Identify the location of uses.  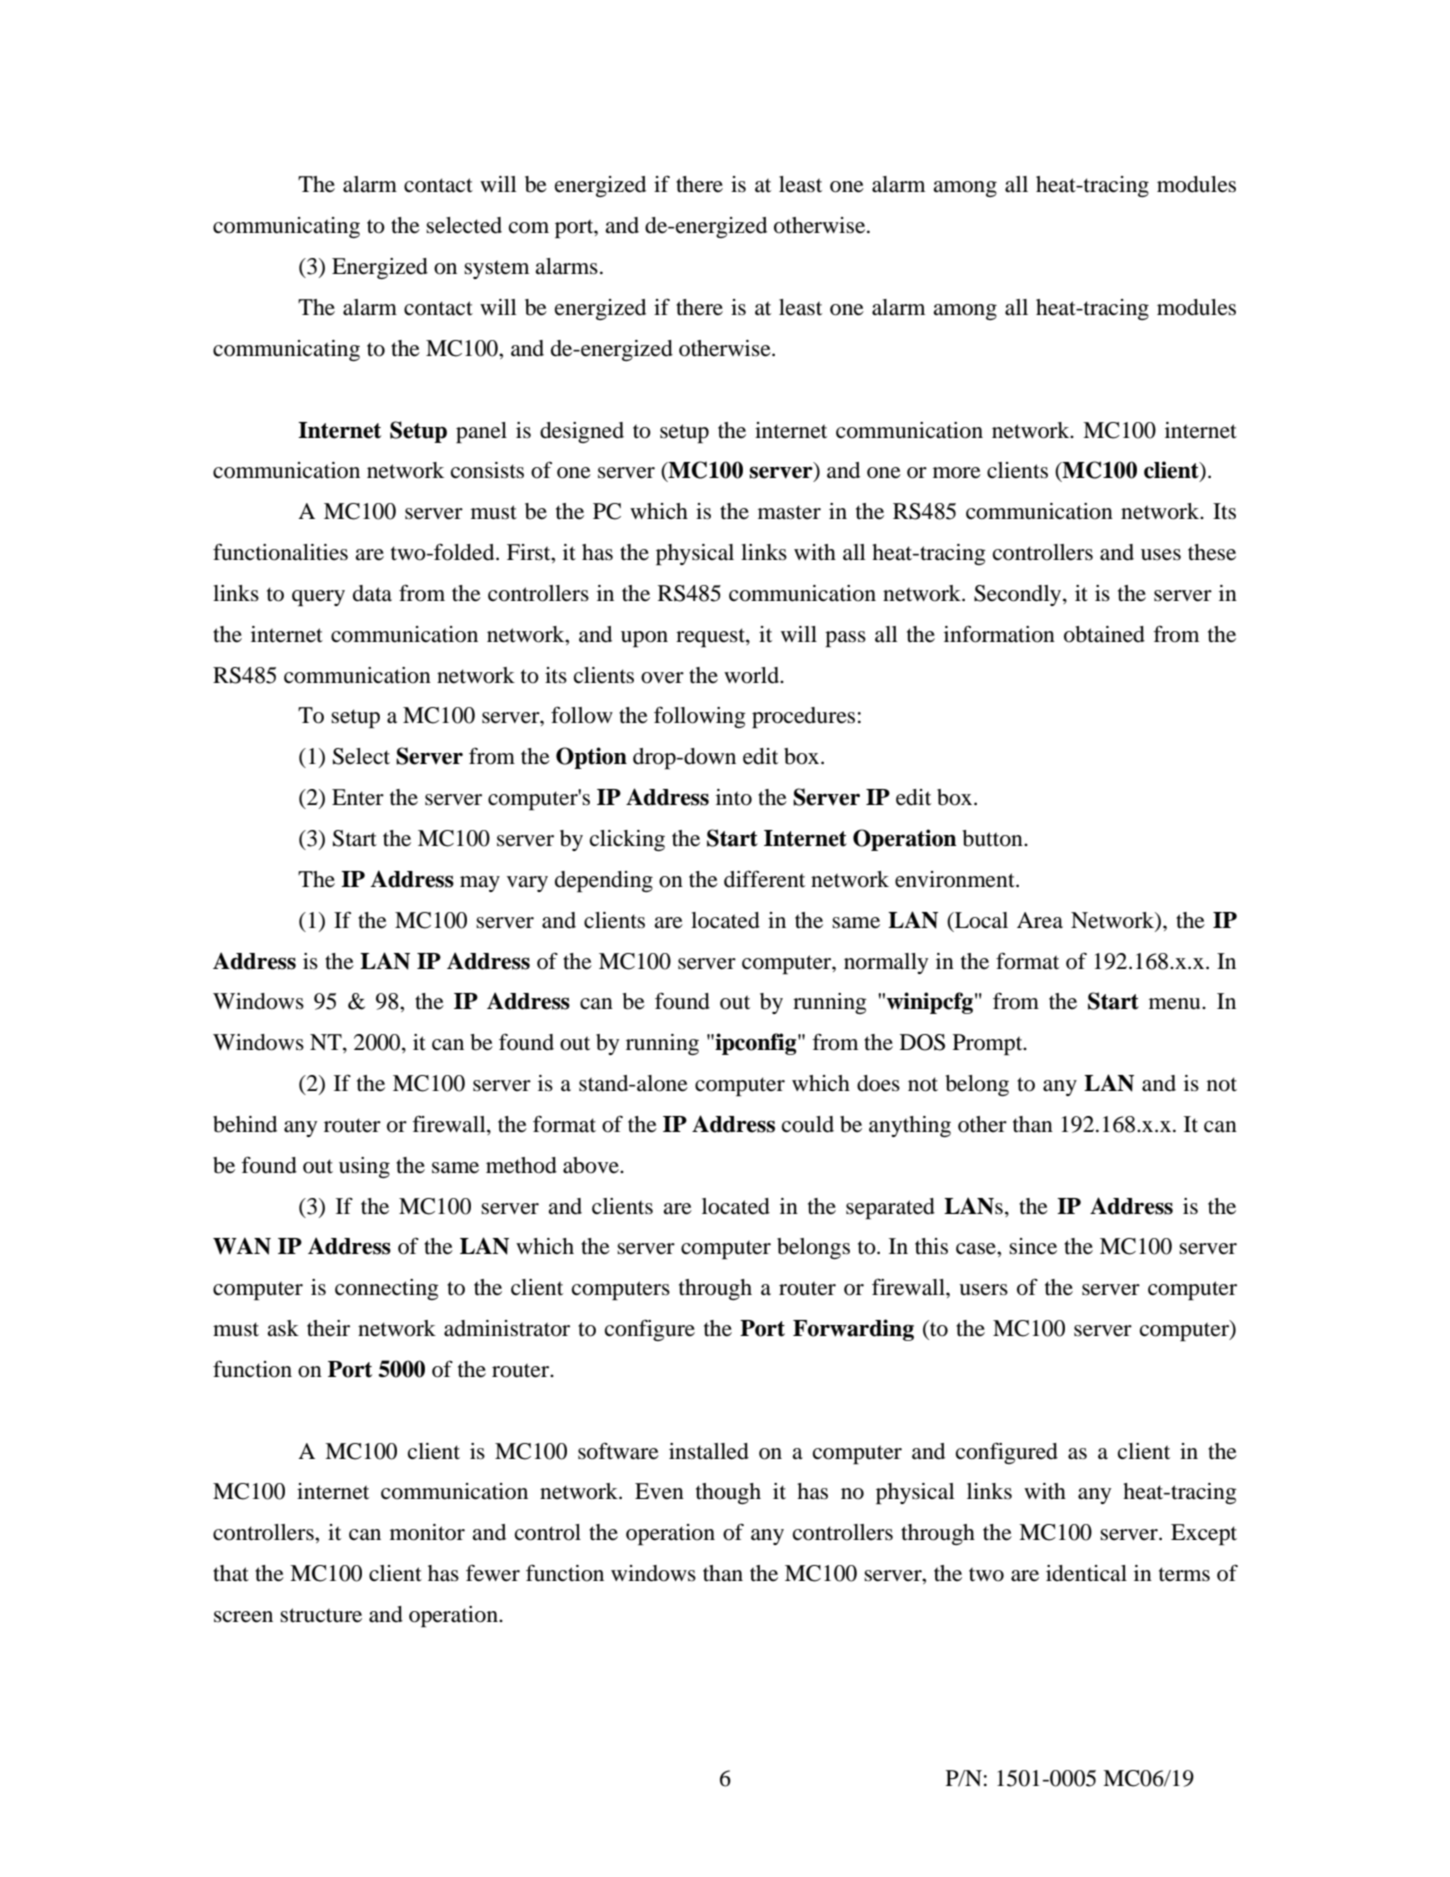
(1161, 555).
